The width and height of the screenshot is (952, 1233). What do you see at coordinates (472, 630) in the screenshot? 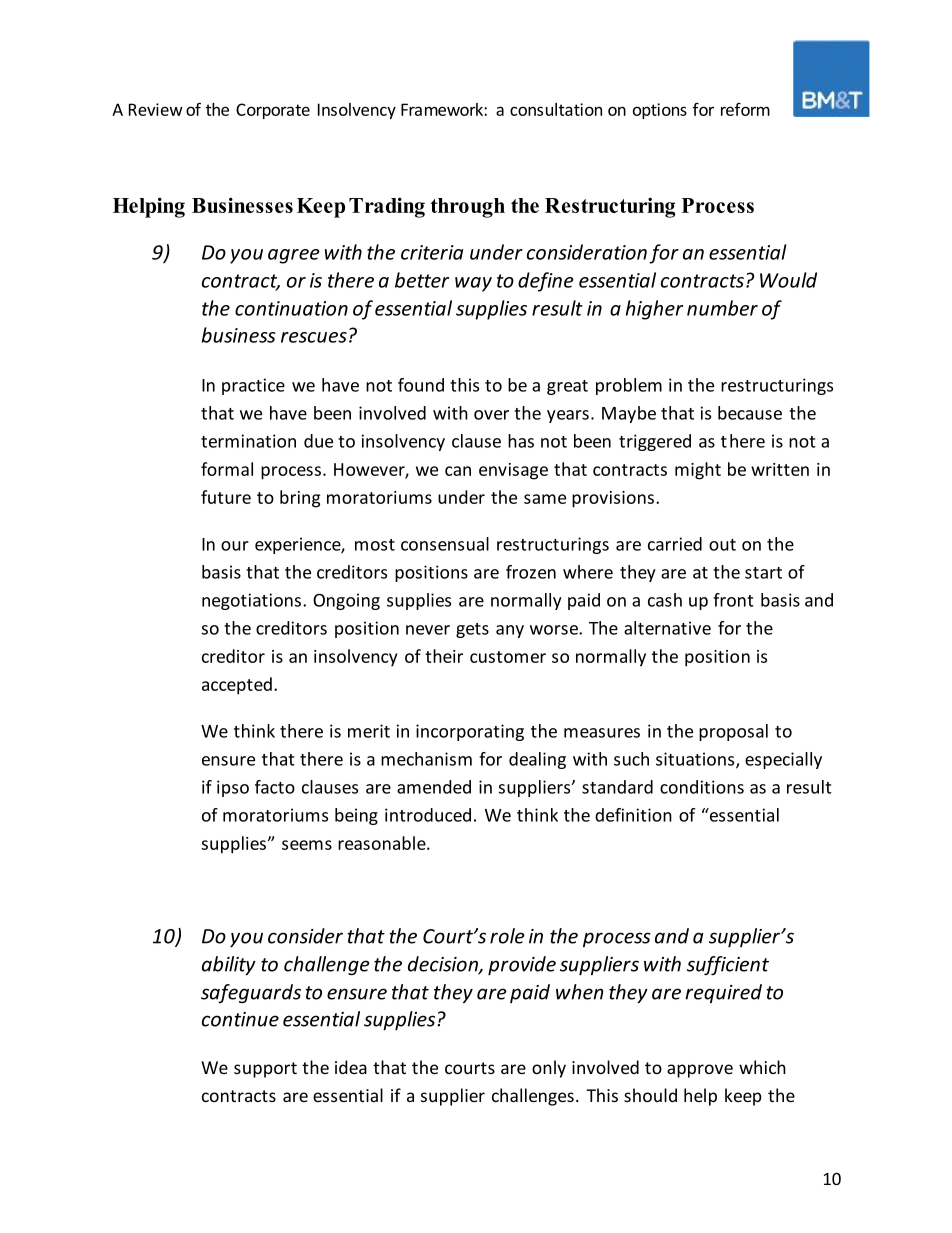
I see `gets` at bounding box center [472, 630].
